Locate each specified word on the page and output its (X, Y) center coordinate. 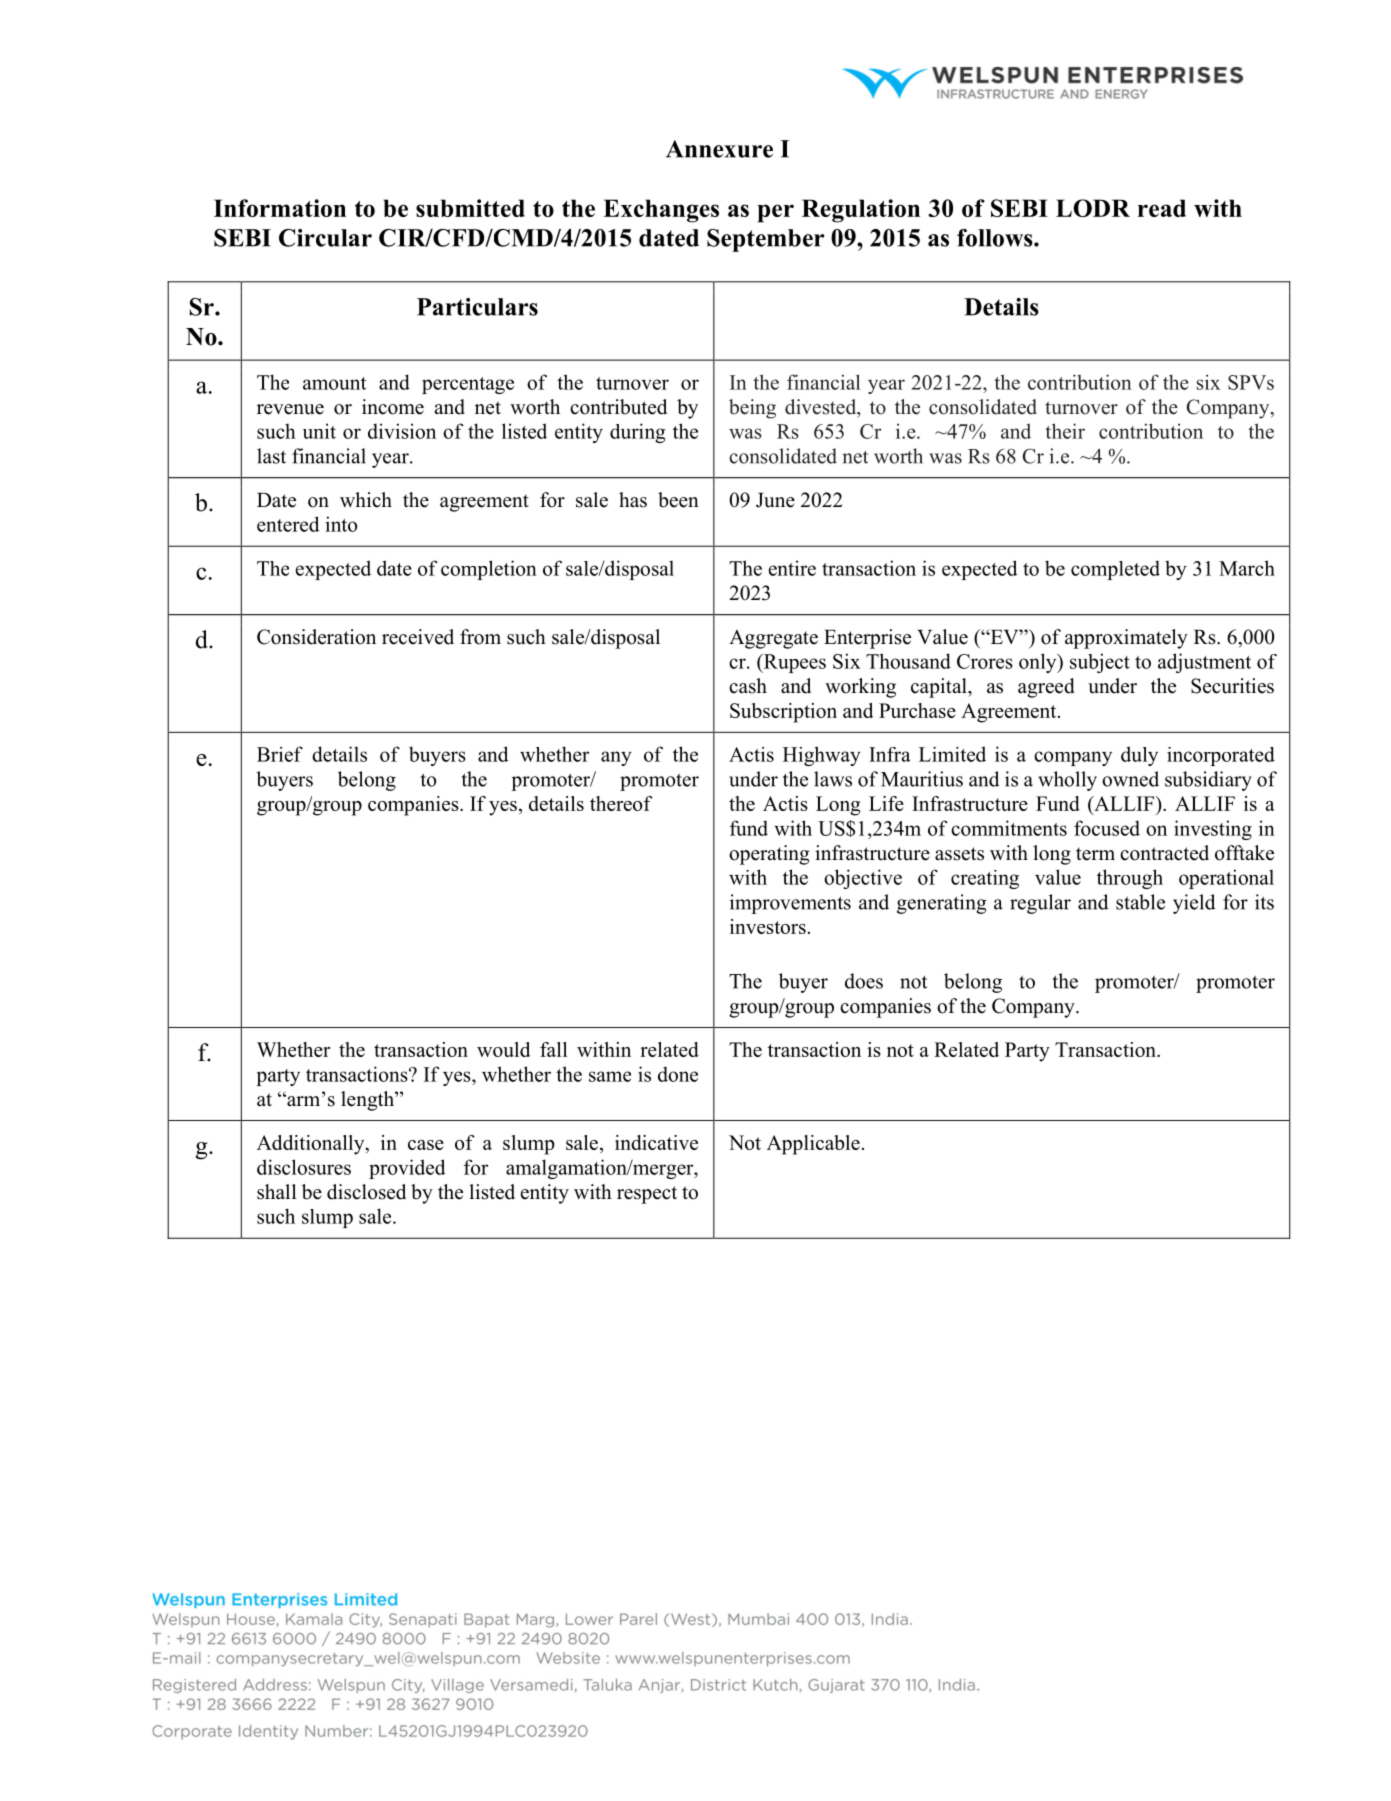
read (1162, 208)
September (765, 240)
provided (407, 1169)
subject (1100, 663)
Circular (325, 238)
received (418, 637)
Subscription (783, 713)
